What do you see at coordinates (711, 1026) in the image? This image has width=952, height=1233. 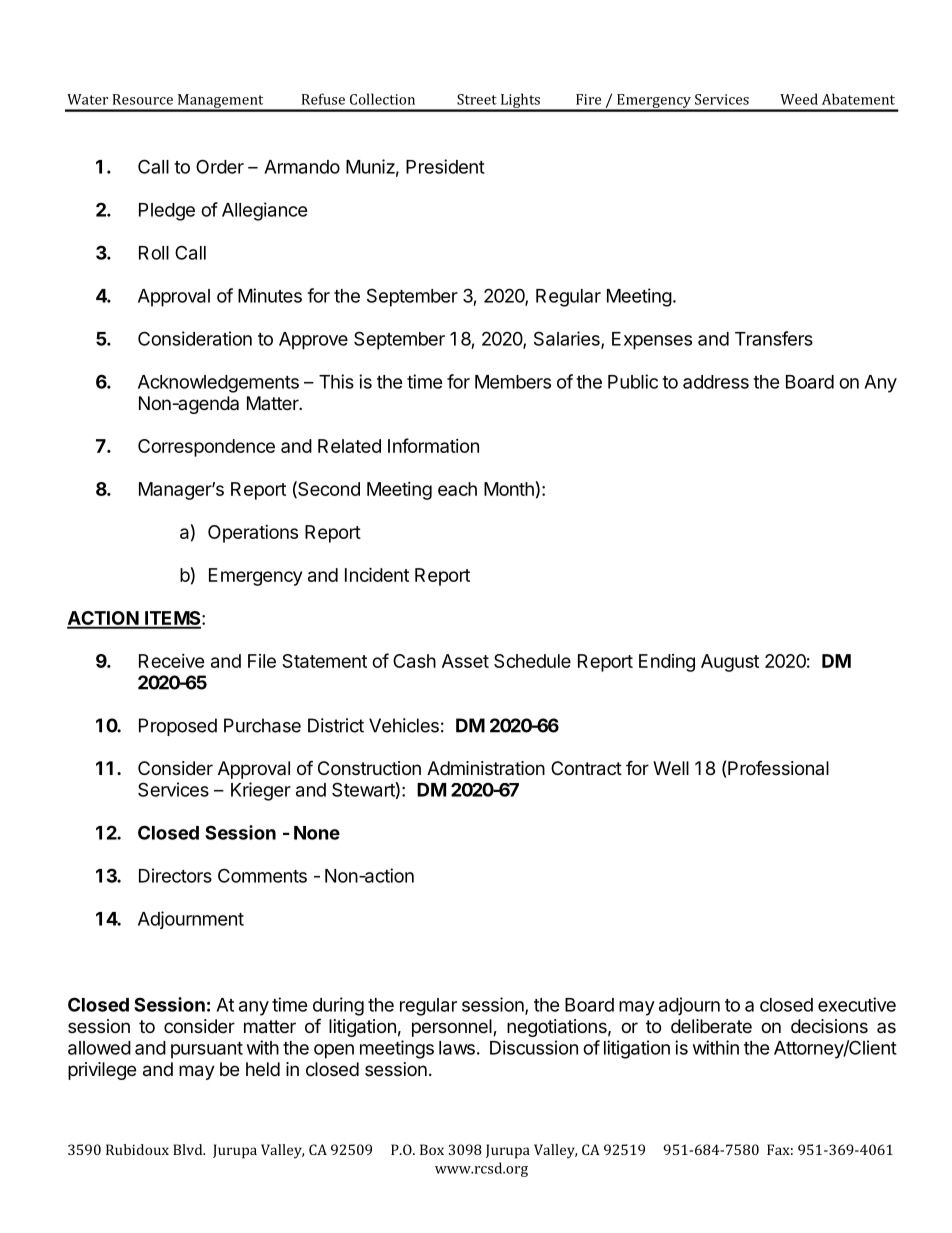 I see `deliberate` at bounding box center [711, 1026].
